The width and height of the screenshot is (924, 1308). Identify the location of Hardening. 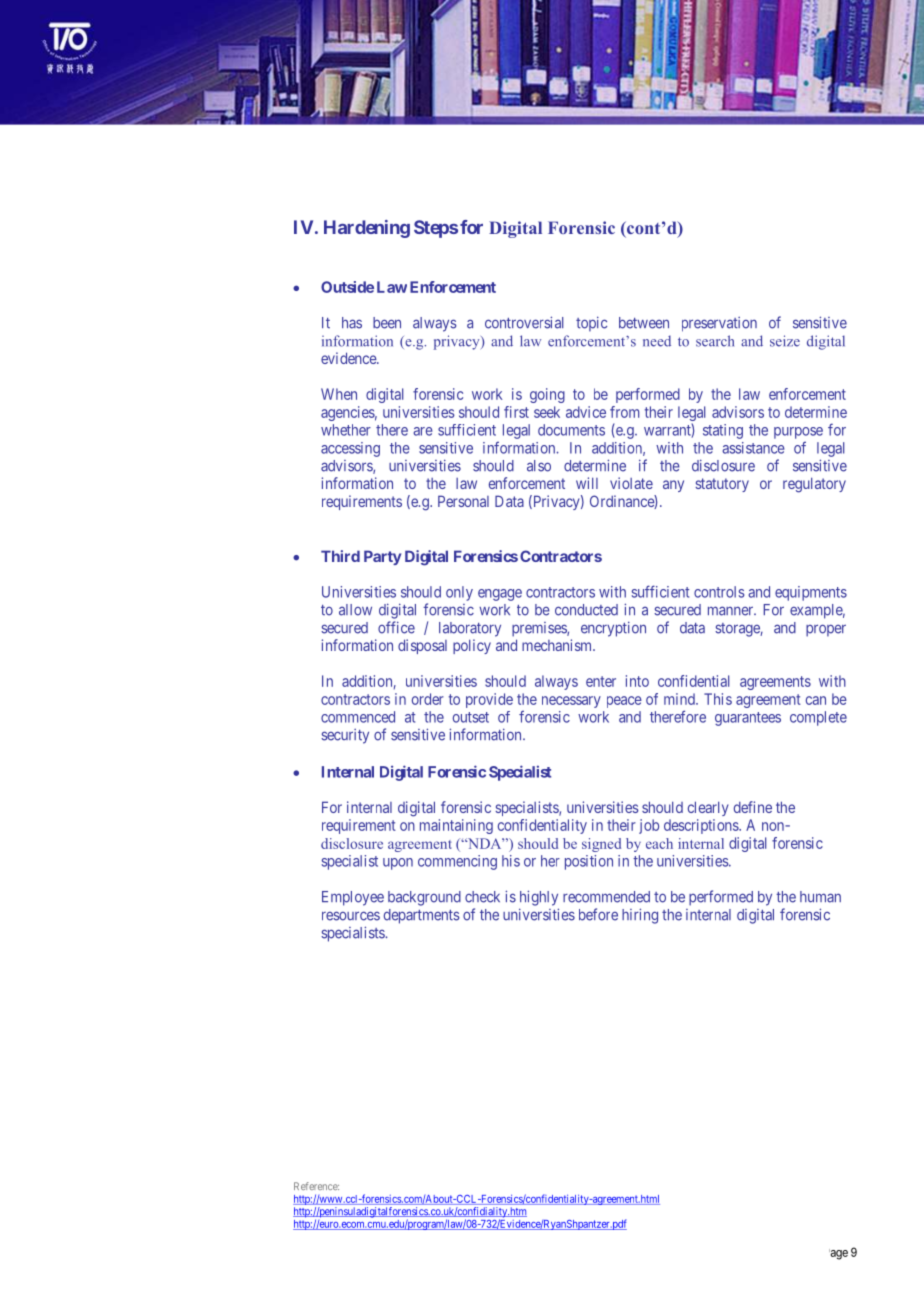
(367, 229).
